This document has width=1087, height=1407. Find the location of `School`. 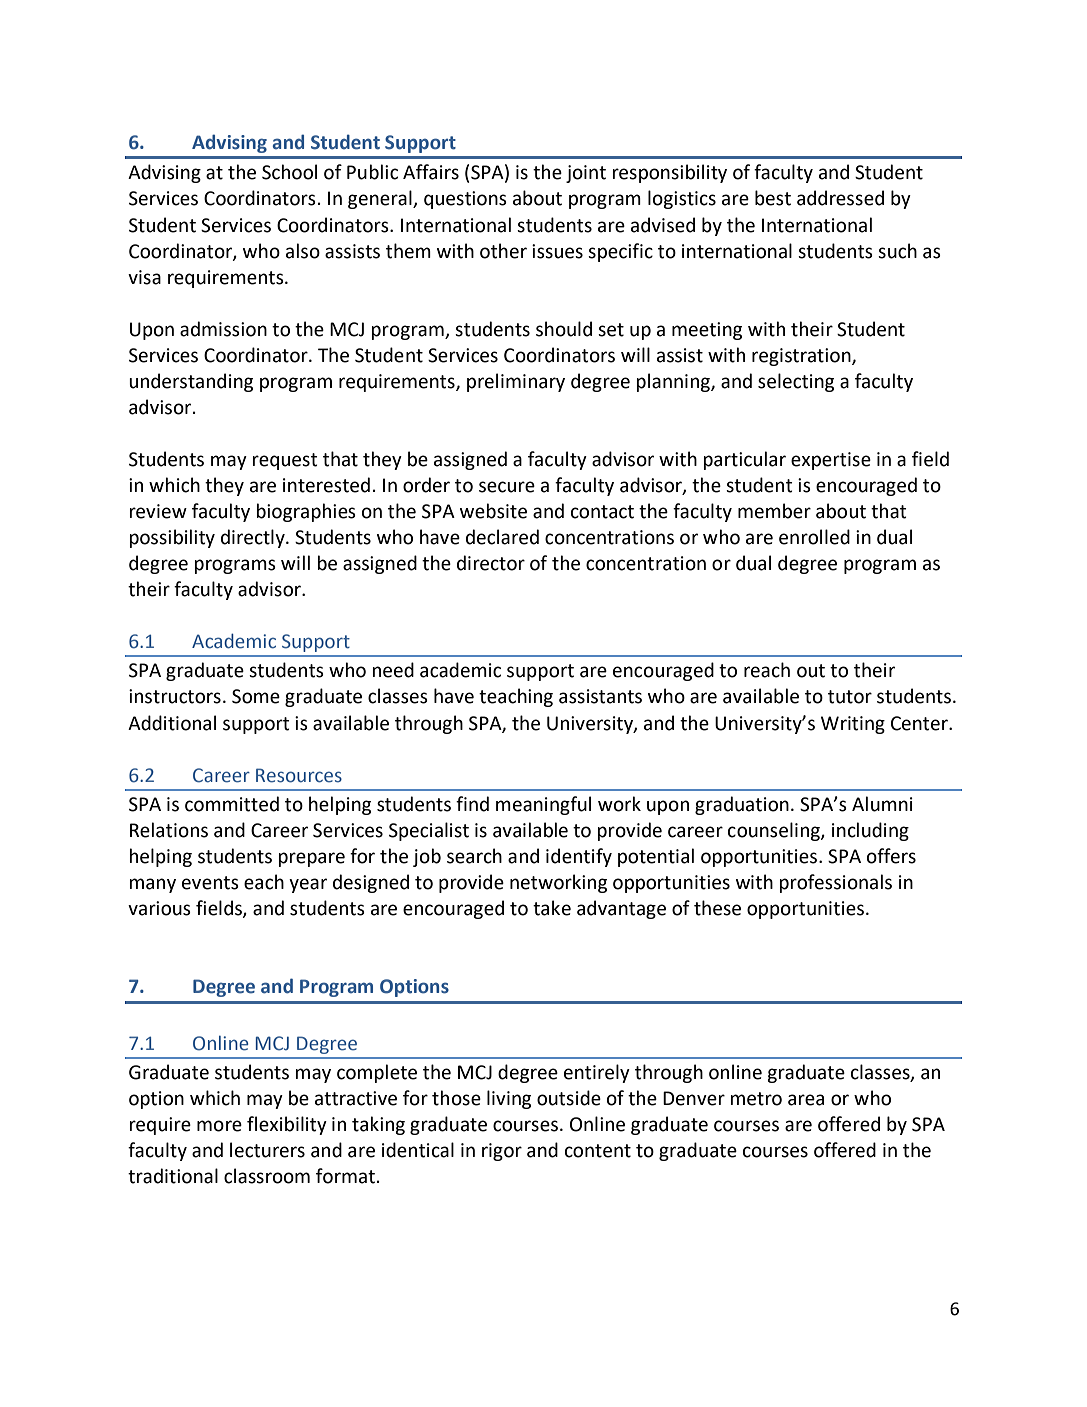

School is located at coordinates (289, 172).
